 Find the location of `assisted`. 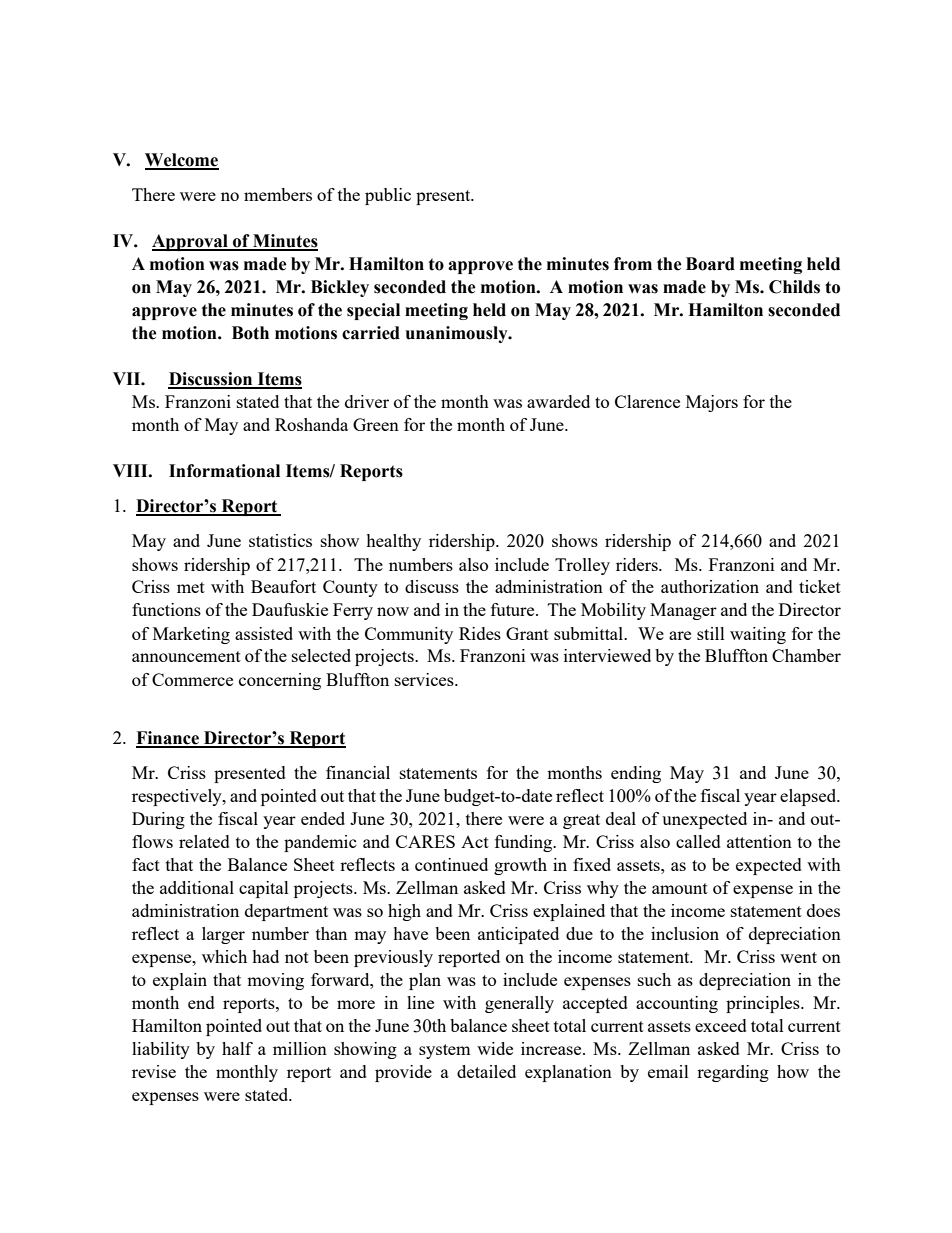

assisted is located at coordinates (264, 633).
